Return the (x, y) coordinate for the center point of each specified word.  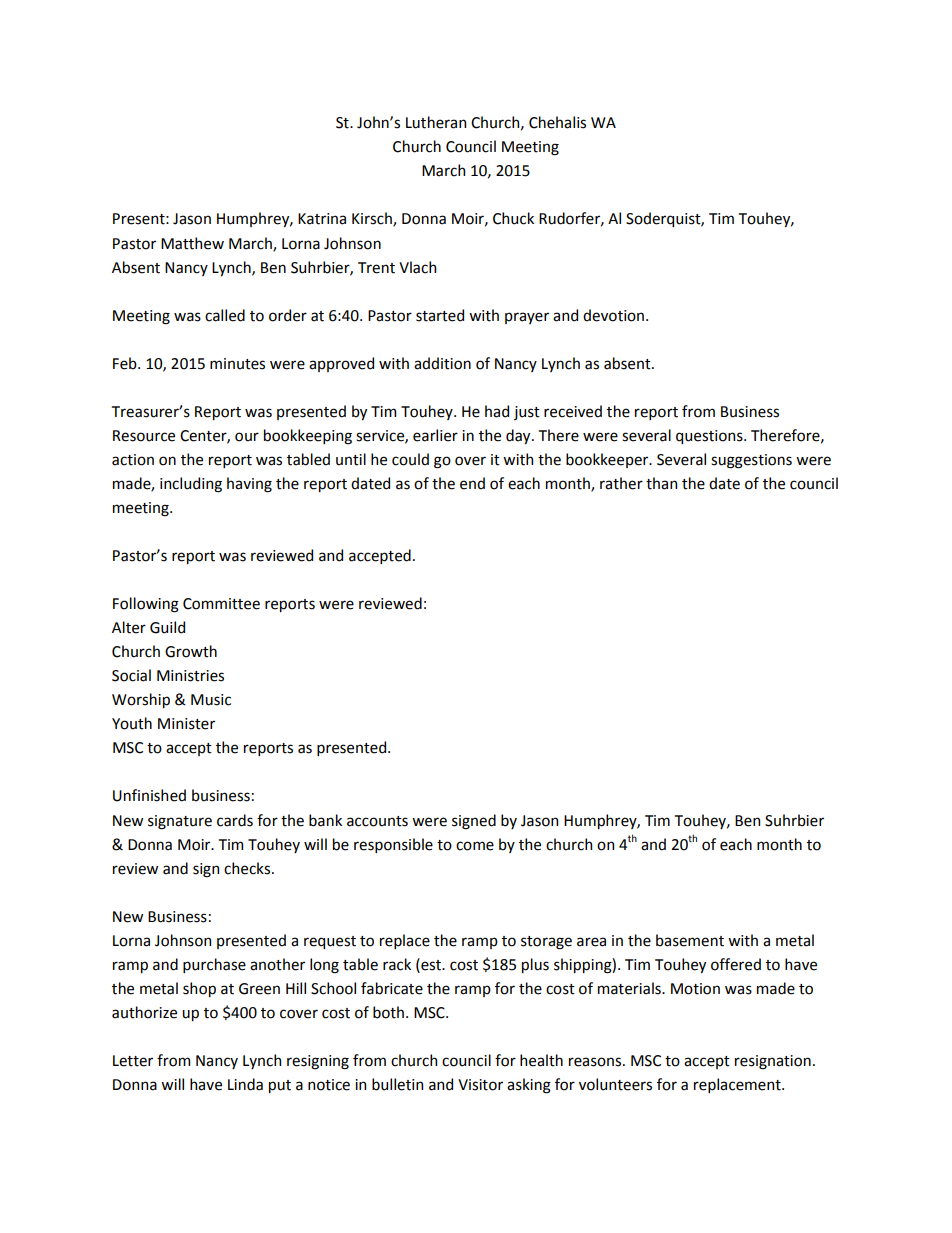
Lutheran (436, 122)
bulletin (397, 1084)
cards (235, 820)
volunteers (615, 1084)
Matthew (192, 243)
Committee (221, 604)
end (472, 483)
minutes (237, 364)
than (661, 483)
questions (710, 437)
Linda (245, 1084)
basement (690, 940)
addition (442, 363)
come (475, 846)
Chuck (513, 218)
